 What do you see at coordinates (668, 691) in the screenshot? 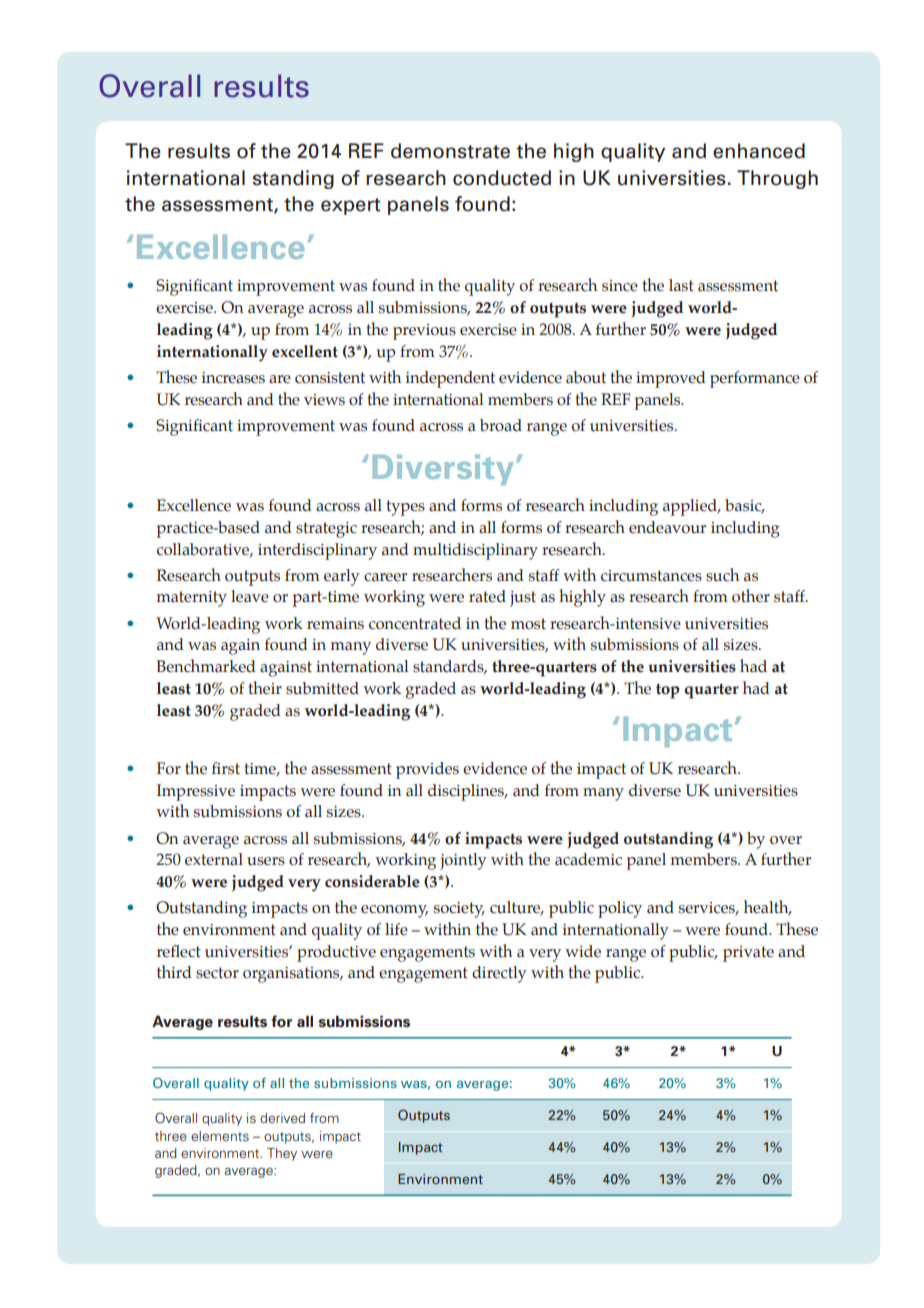
I see `top` at bounding box center [668, 691].
